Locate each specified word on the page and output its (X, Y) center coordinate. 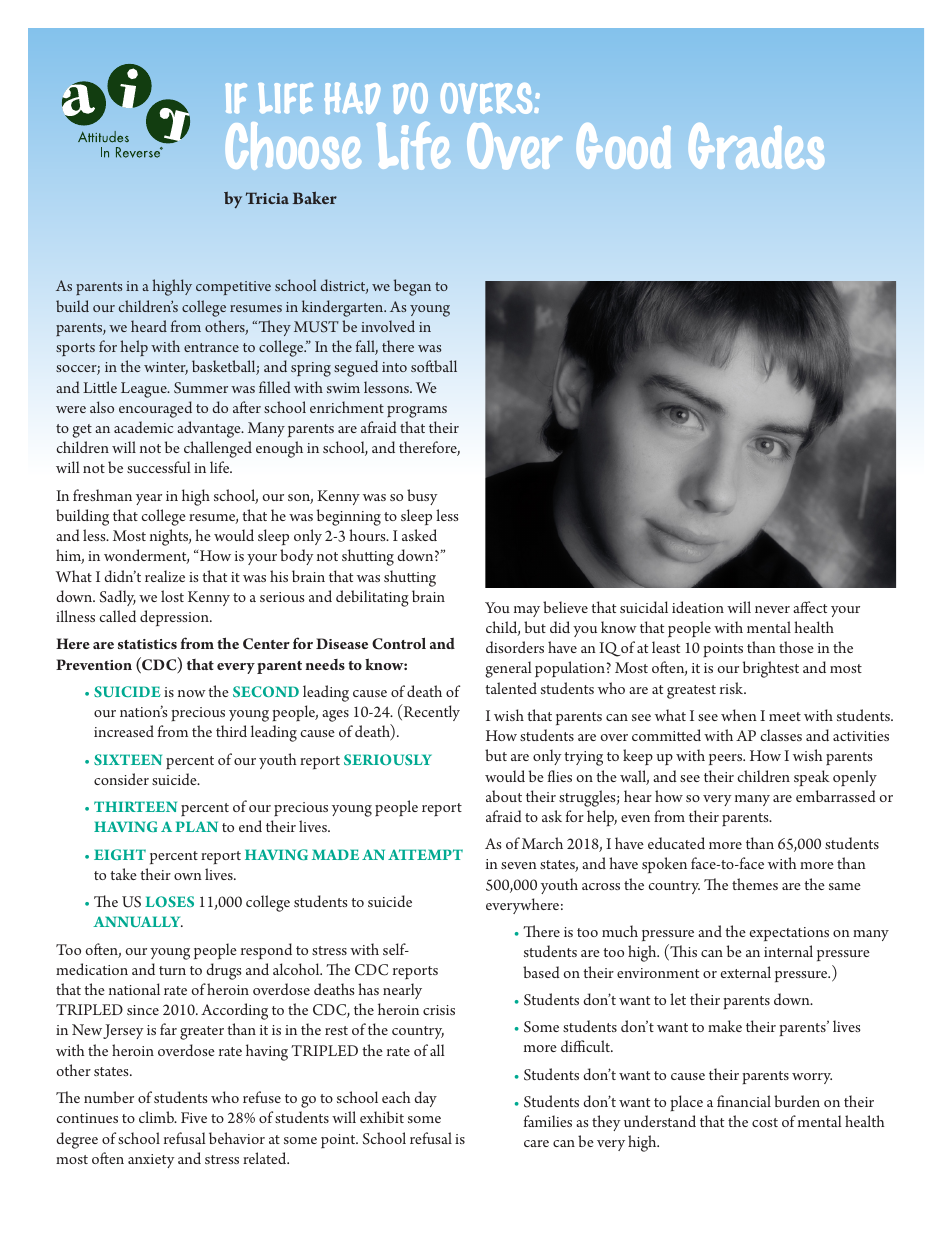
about (504, 796)
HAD (352, 98)
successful (159, 467)
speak (812, 778)
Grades (756, 146)
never (772, 609)
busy (422, 497)
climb (157, 1117)
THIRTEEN (135, 806)
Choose (293, 146)
